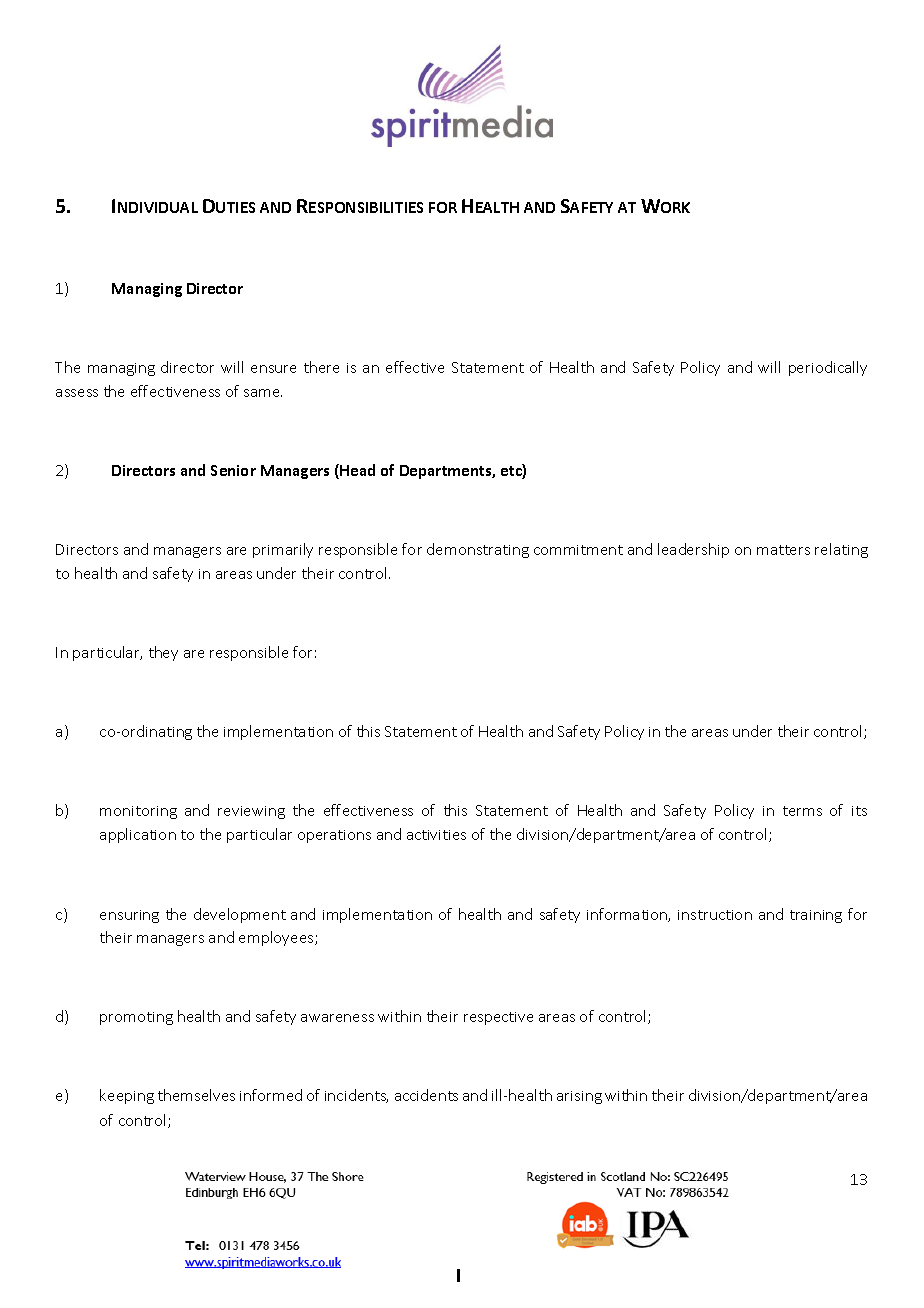  Describe the element at coordinates (436, 835) in the screenshot. I see `activities` at that location.
